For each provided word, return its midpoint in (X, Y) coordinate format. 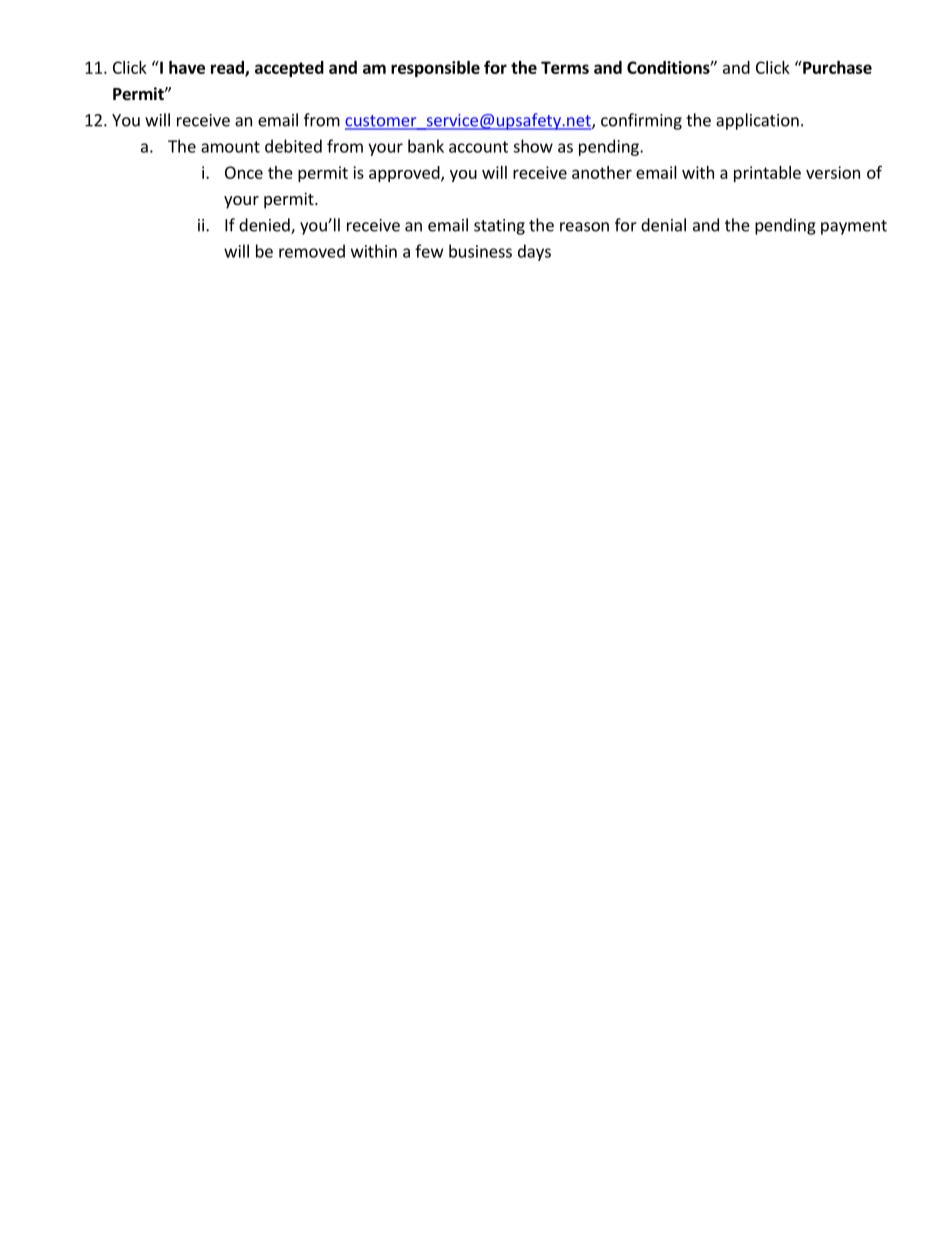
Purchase (836, 67)
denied (265, 226)
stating (499, 227)
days (534, 252)
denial (663, 225)
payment (854, 227)
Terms (565, 67)
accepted (289, 69)
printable (767, 174)
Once (244, 172)
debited (293, 146)
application (757, 121)
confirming (641, 121)
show (533, 146)
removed (312, 251)
